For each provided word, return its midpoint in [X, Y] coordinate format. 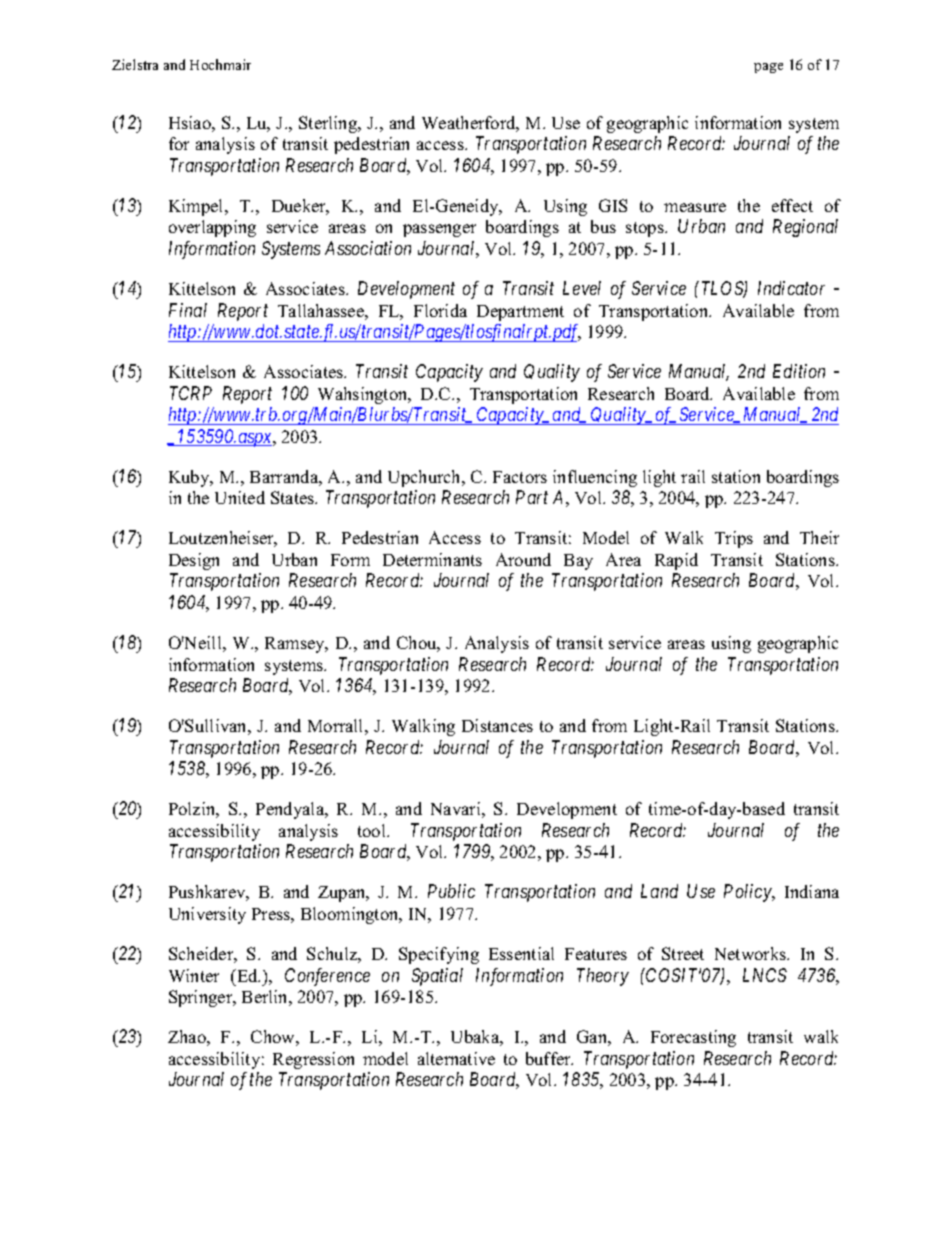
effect [792, 205]
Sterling [329, 124]
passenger [439, 230]
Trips [734, 539]
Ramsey [296, 645]
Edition [799, 371]
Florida [440, 310]
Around [523, 559]
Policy [749, 893]
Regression [313, 1060]
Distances [497, 725]
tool [373, 830]
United [240, 497]
